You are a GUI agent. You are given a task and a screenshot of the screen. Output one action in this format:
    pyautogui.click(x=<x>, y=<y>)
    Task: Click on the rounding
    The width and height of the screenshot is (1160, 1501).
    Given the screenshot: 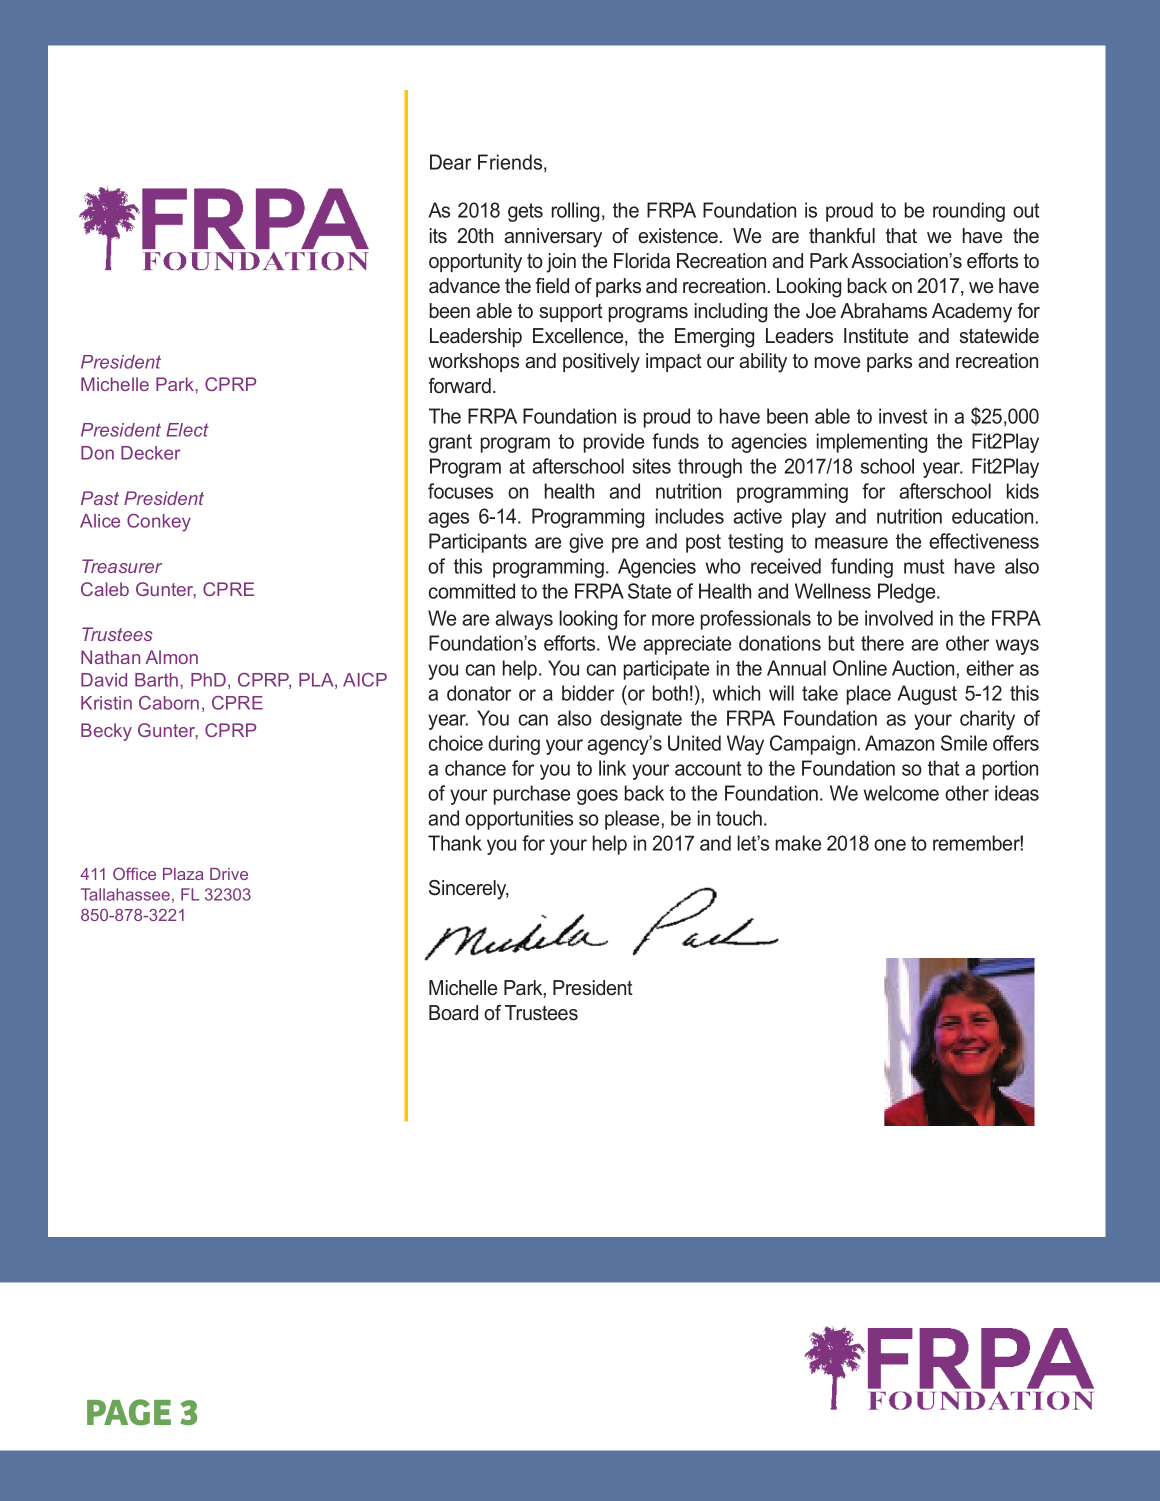 What is the action you would take?
    pyautogui.click(x=969, y=212)
